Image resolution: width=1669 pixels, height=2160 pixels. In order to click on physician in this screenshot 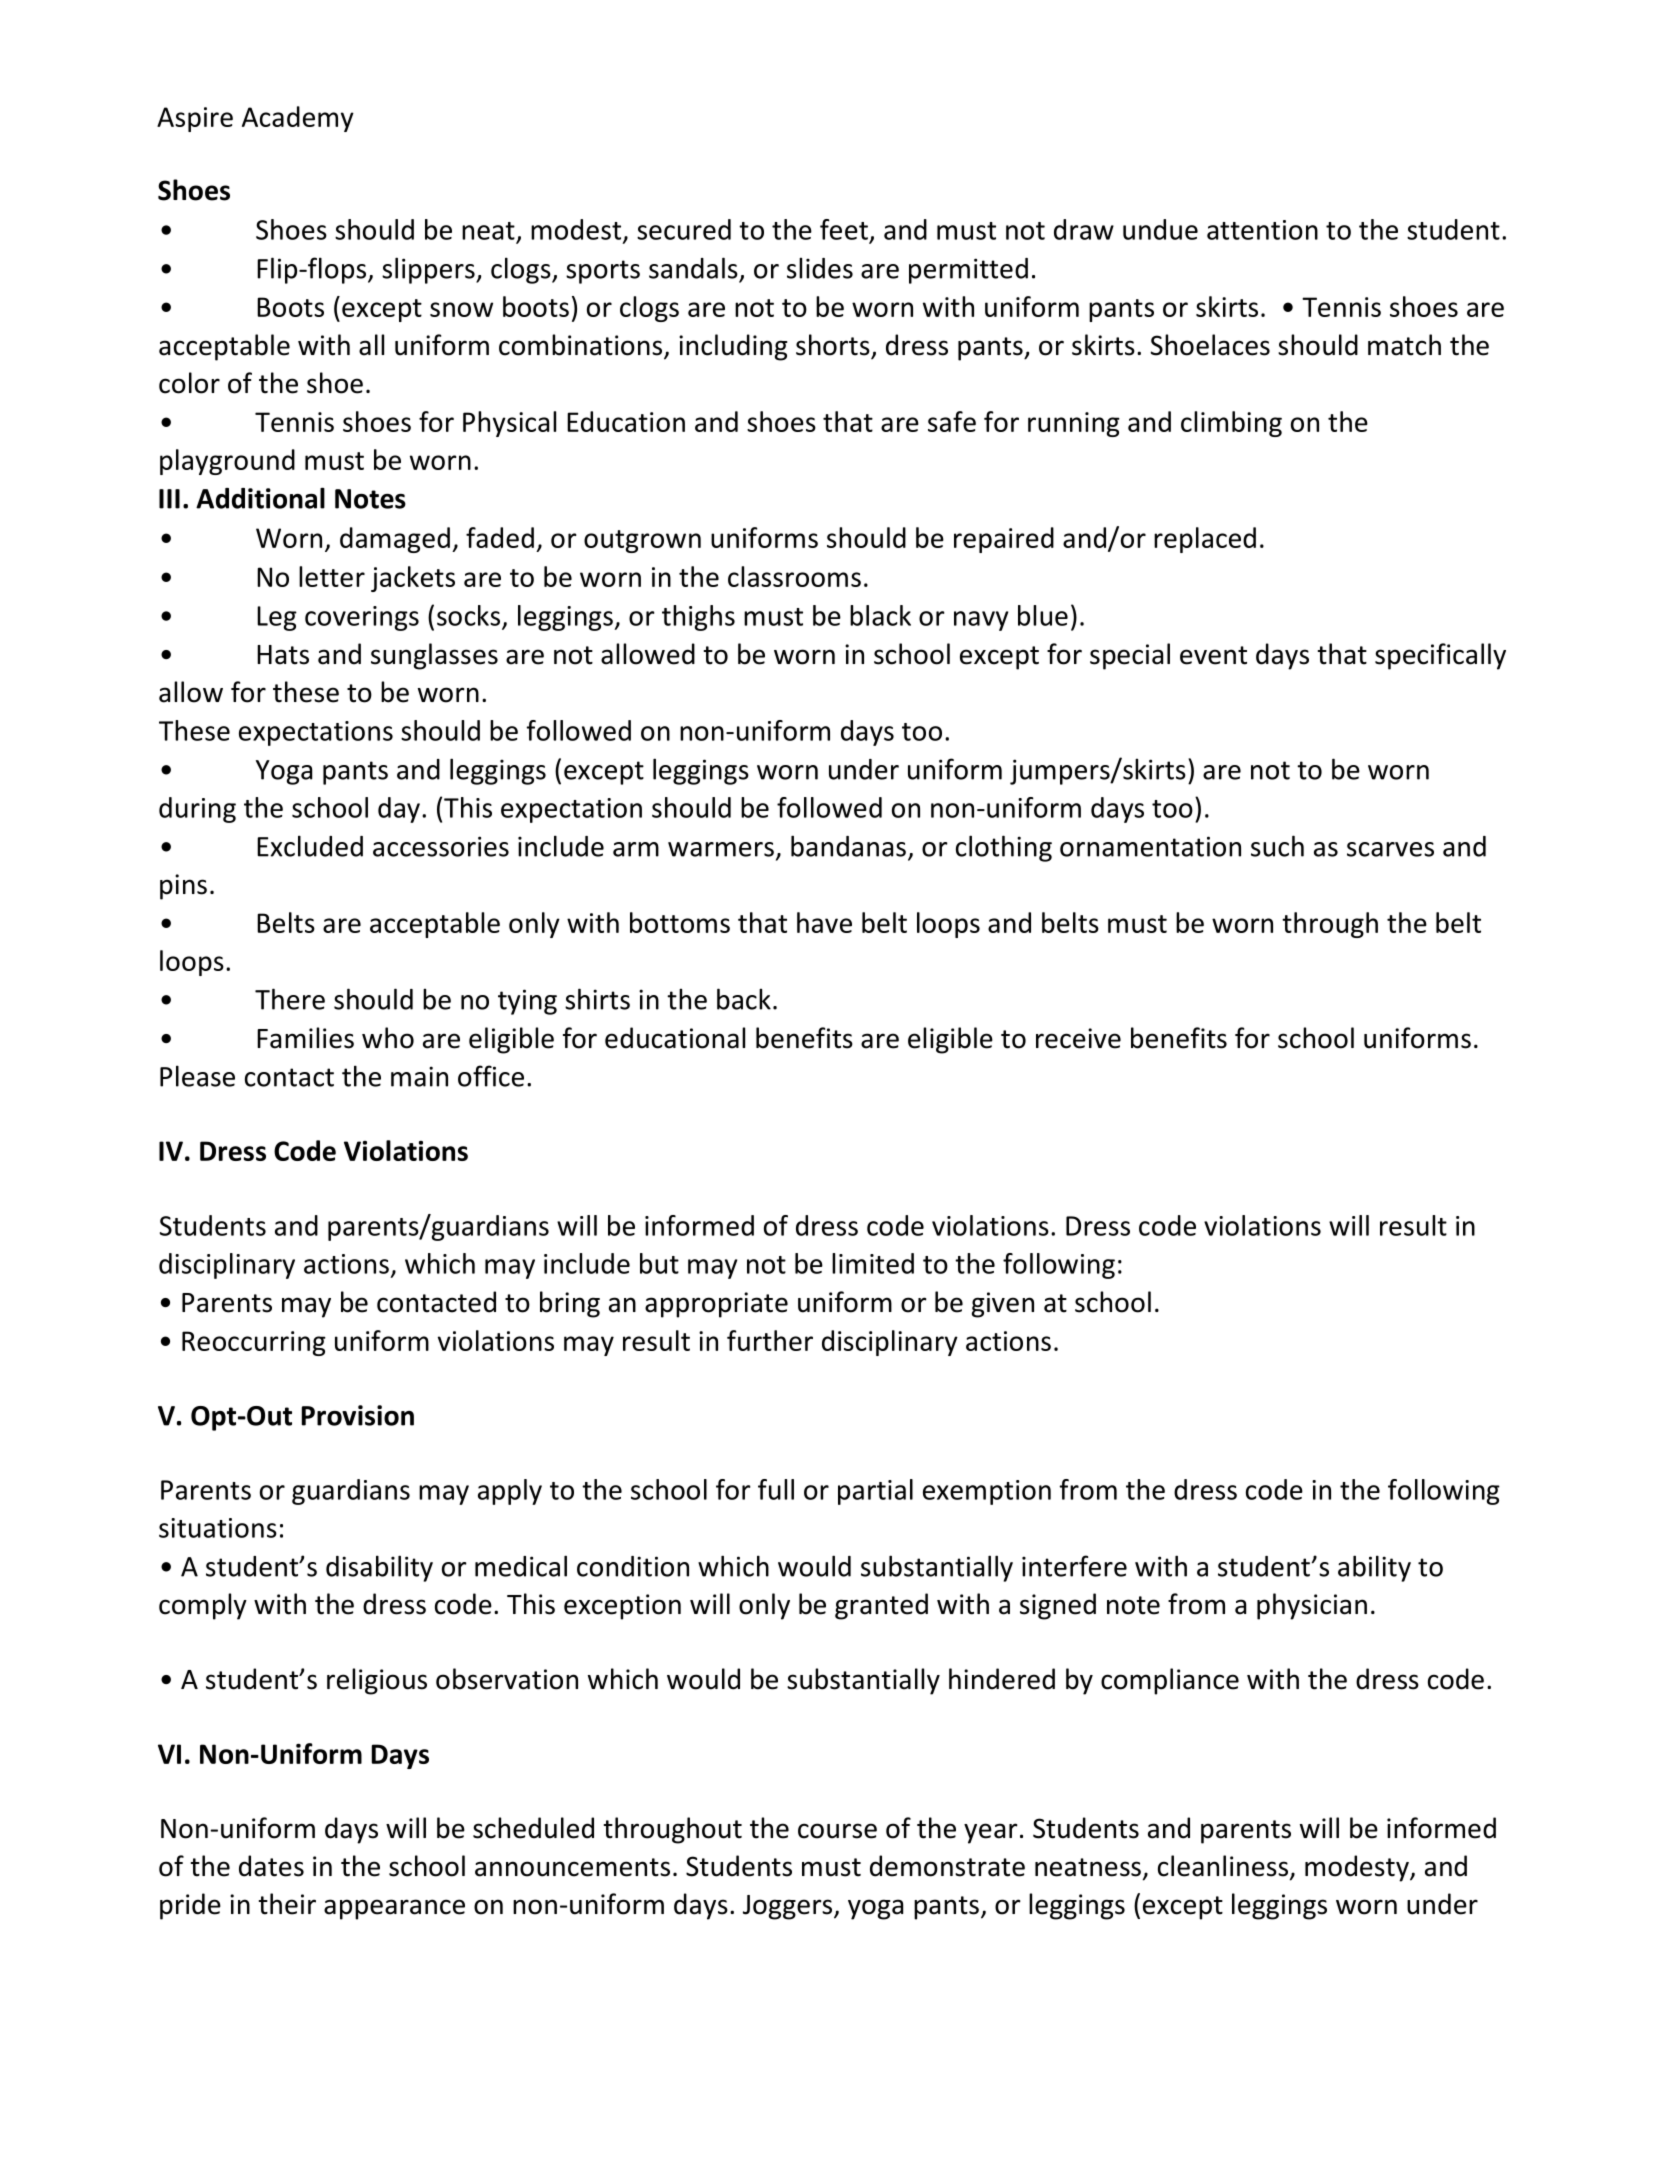, I will do `click(1312, 1606)`.
